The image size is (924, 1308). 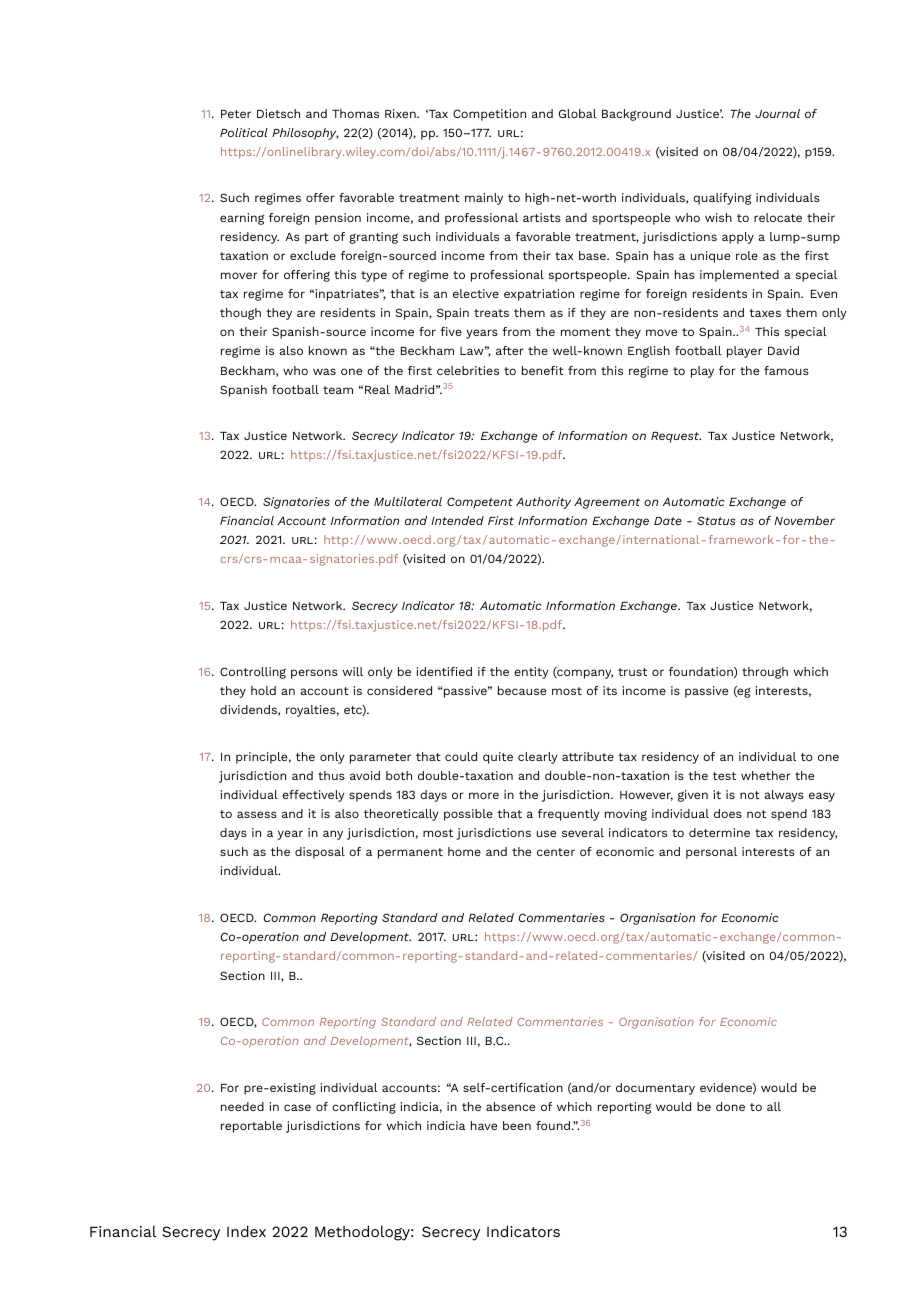 What do you see at coordinates (719, 832) in the image?
I see `determine` at bounding box center [719, 832].
